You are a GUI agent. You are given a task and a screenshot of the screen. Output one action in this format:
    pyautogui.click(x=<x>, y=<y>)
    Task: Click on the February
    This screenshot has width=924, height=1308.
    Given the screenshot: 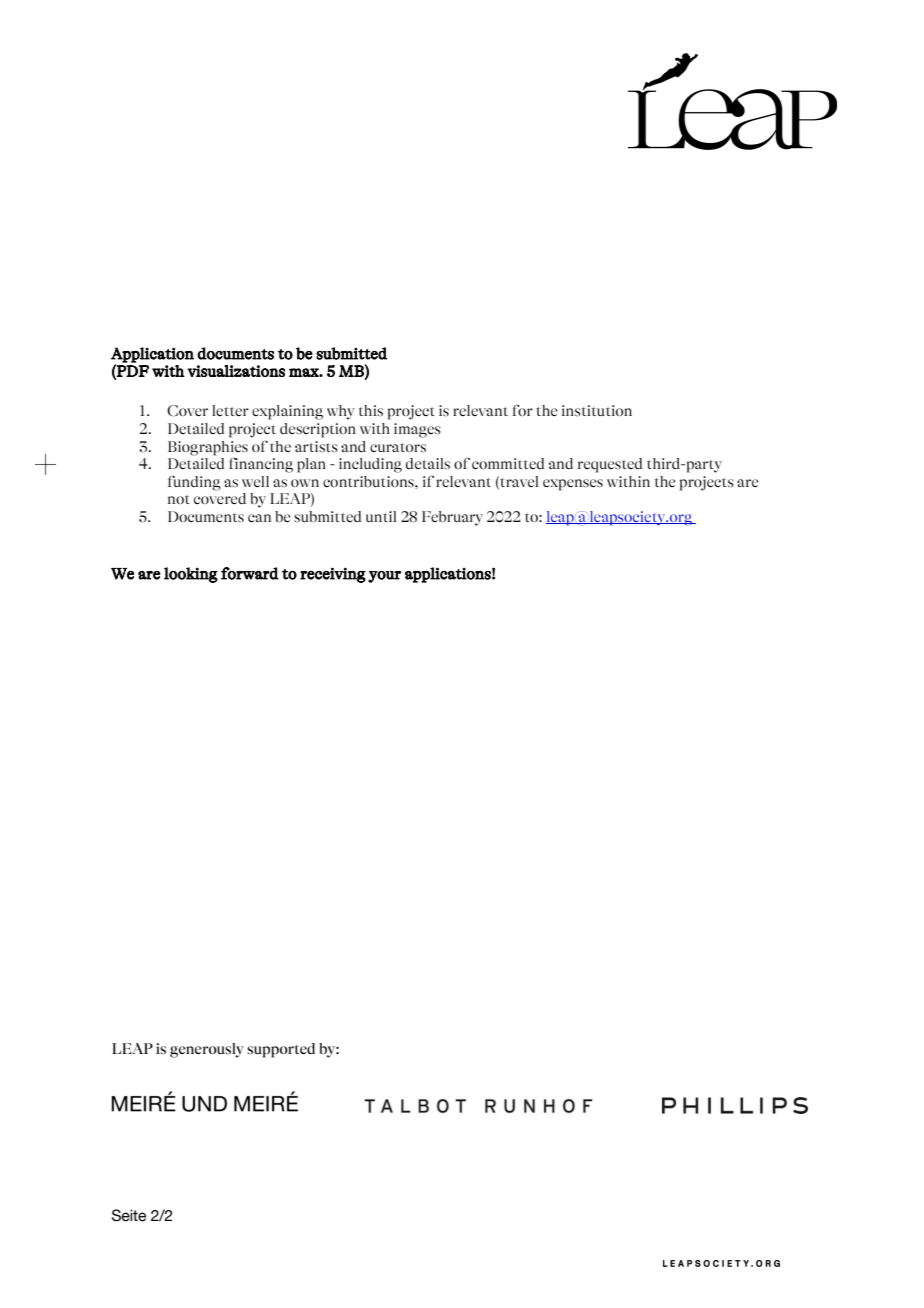 What is the action you would take?
    pyautogui.click(x=452, y=518)
